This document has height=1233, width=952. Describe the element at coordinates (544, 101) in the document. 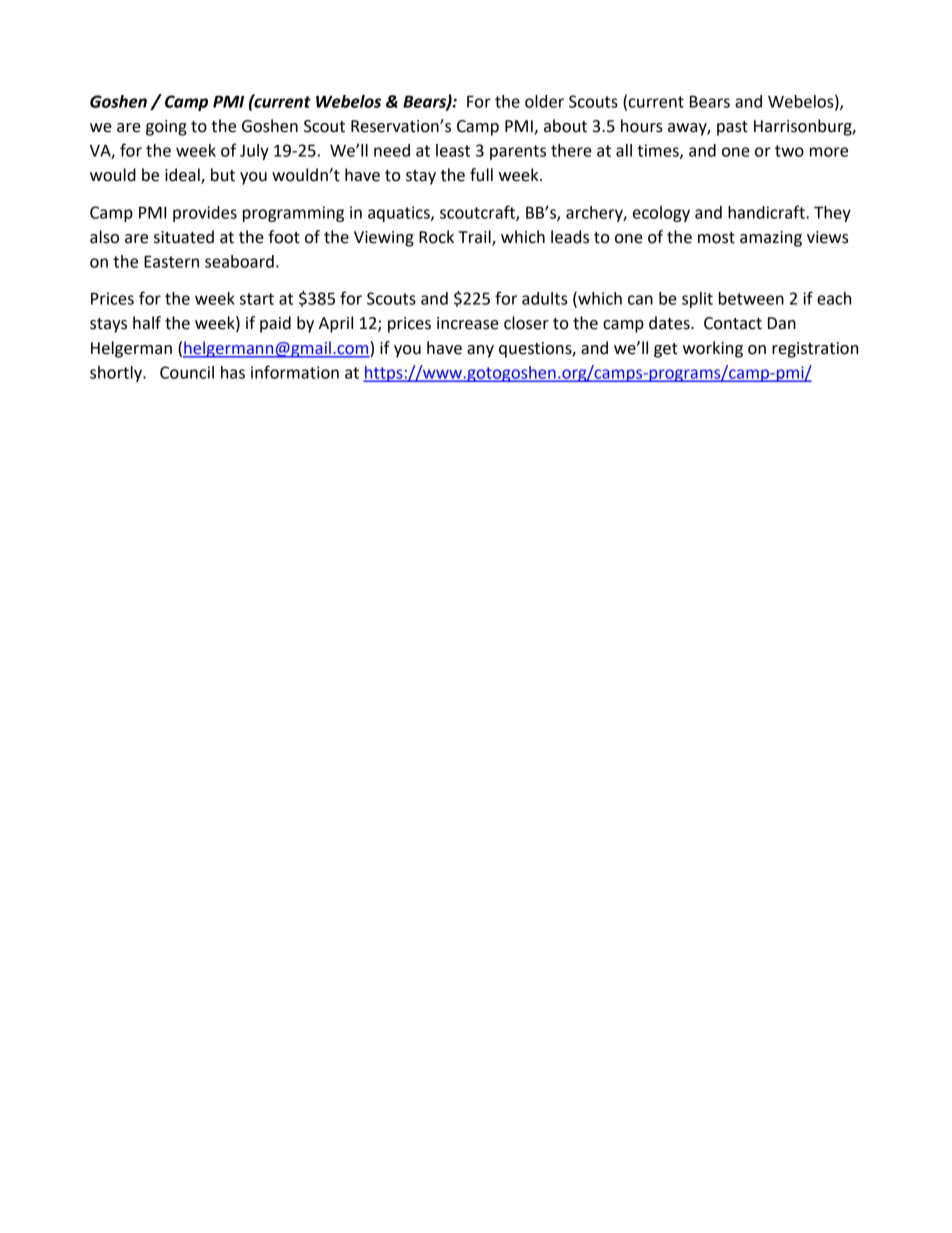

I see `older` at that location.
